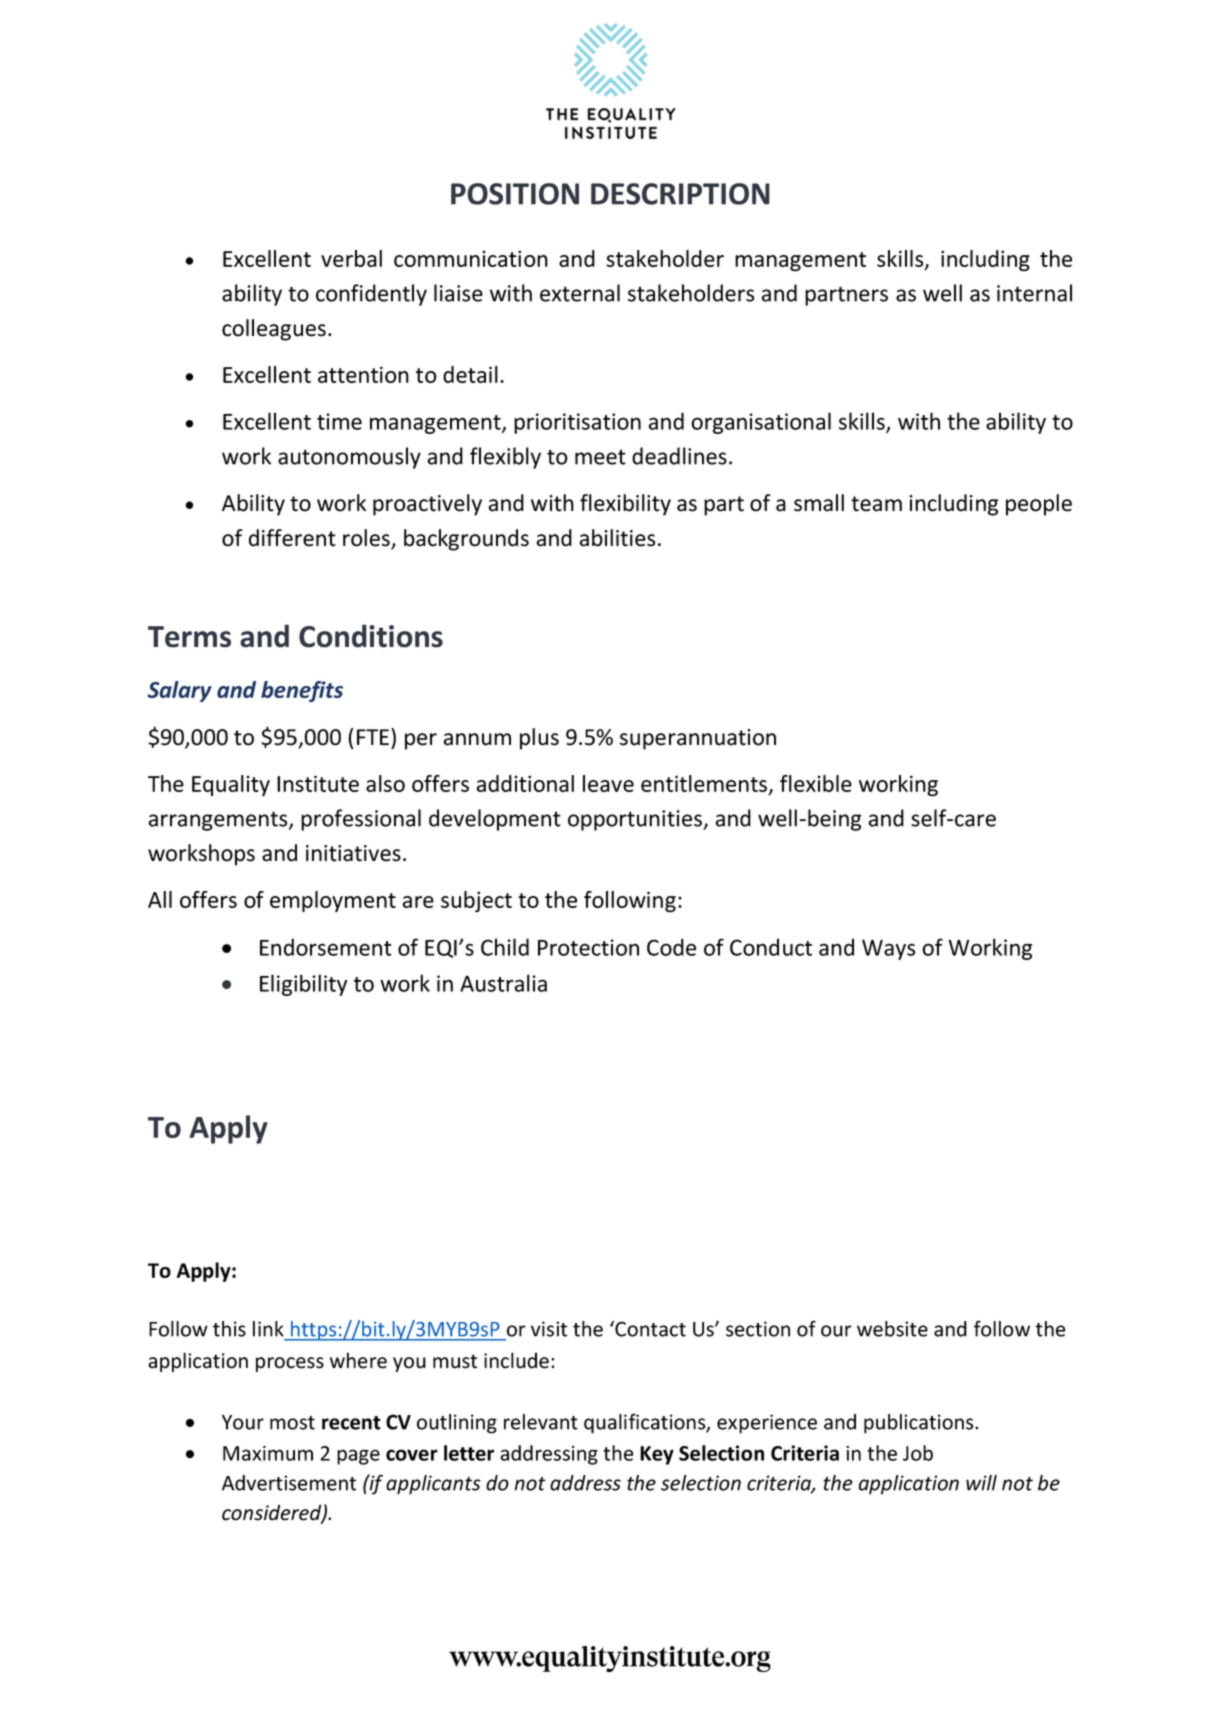 The width and height of the document is (1221, 1728). I want to click on plus, so click(539, 739).
